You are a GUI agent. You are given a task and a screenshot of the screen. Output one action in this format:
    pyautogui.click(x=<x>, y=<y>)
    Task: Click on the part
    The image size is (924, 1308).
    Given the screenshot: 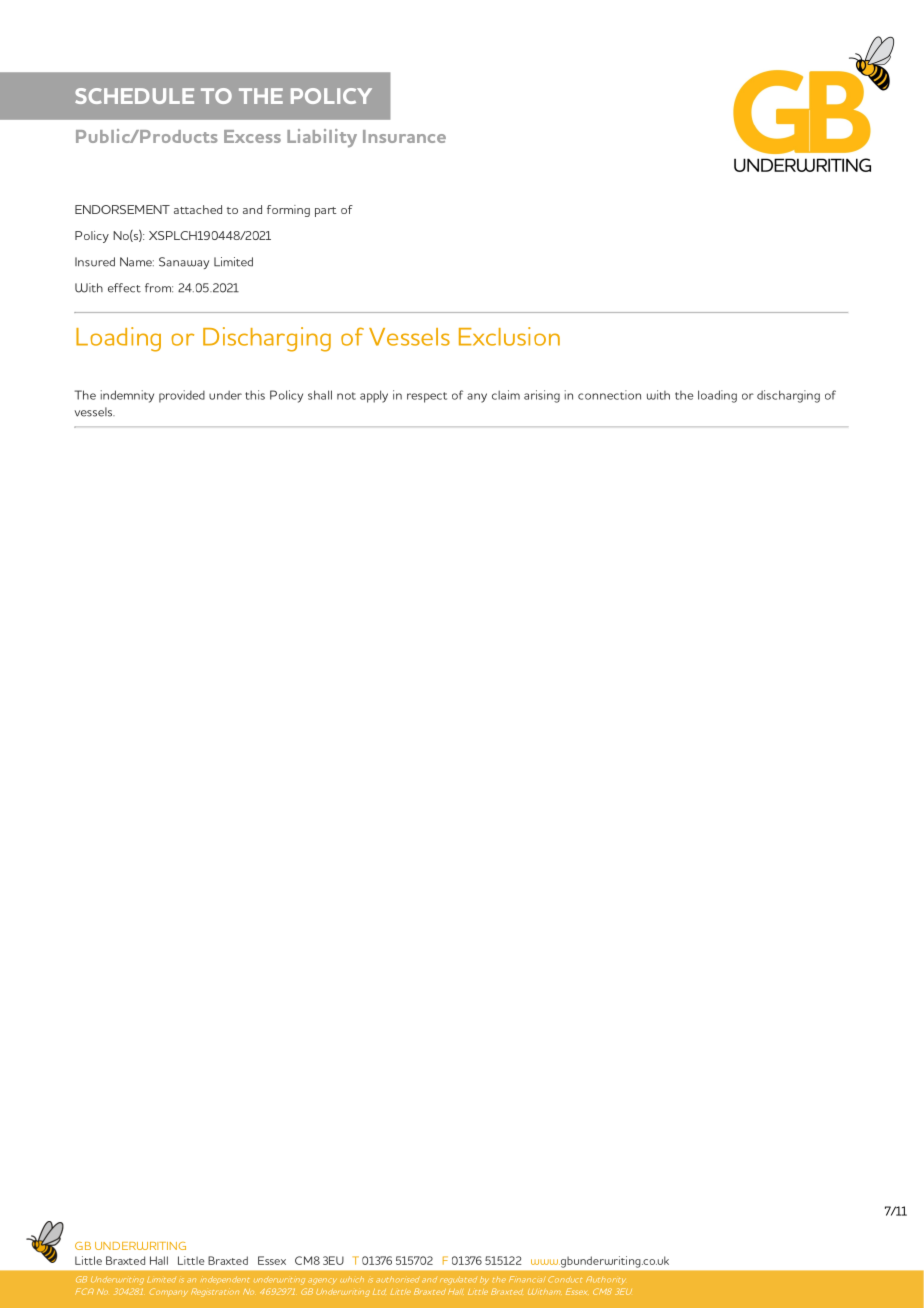 What is the action you would take?
    pyautogui.click(x=325, y=212)
